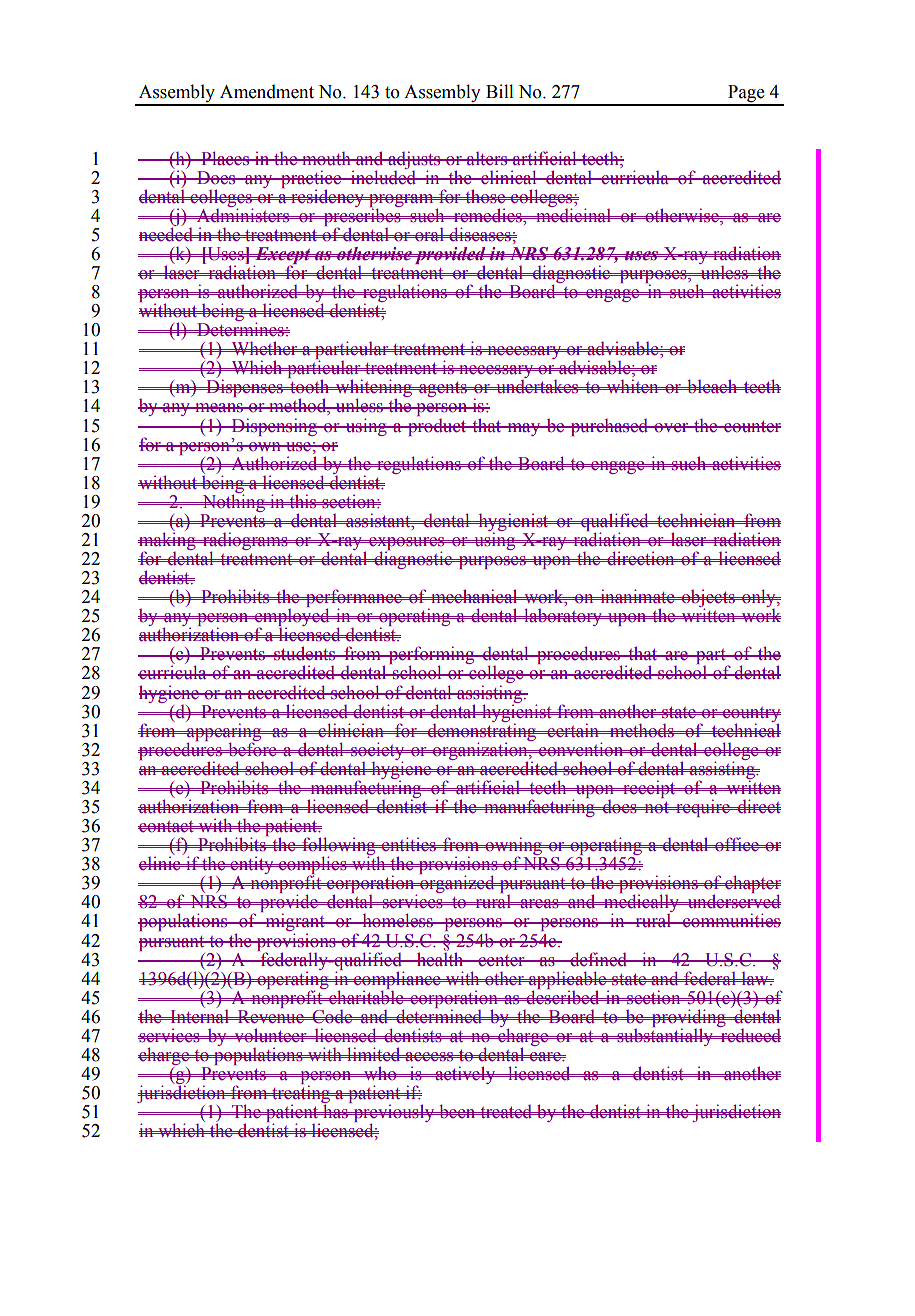  What do you see at coordinates (270, 1035) in the page?
I see `volunteer` at bounding box center [270, 1035].
